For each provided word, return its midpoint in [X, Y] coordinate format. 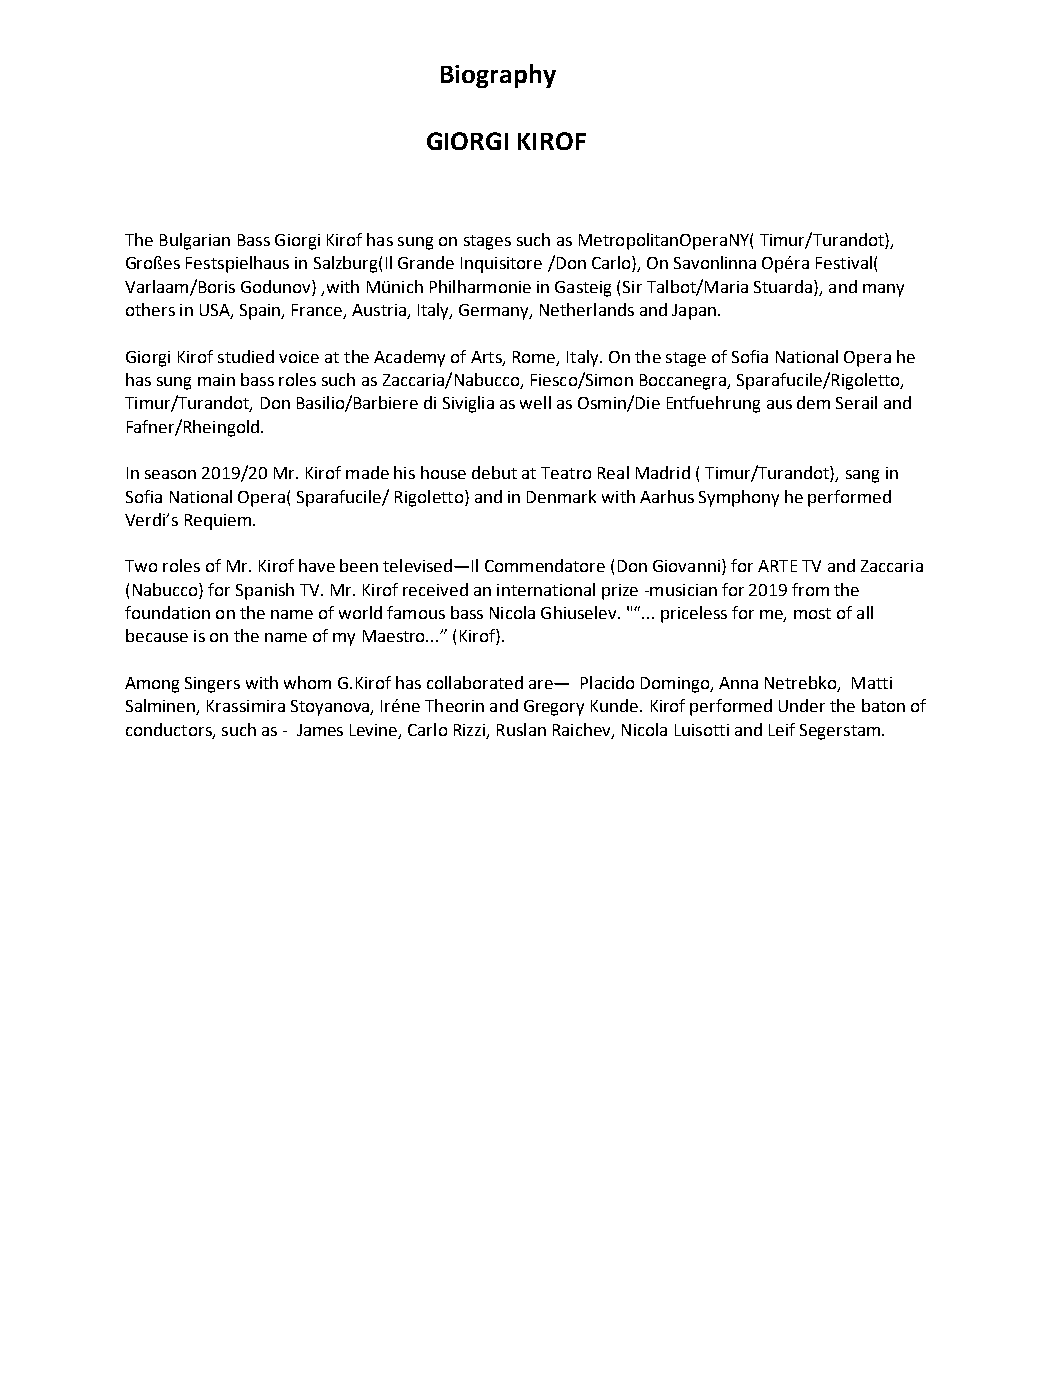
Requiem [218, 522]
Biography [498, 76]
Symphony [739, 498]
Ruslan [521, 729]
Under [802, 705]
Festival [844, 262]
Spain [261, 312]
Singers [212, 685]
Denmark [561, 496]
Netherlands [587, 309]
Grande [426, 262]
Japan [694, 312]
